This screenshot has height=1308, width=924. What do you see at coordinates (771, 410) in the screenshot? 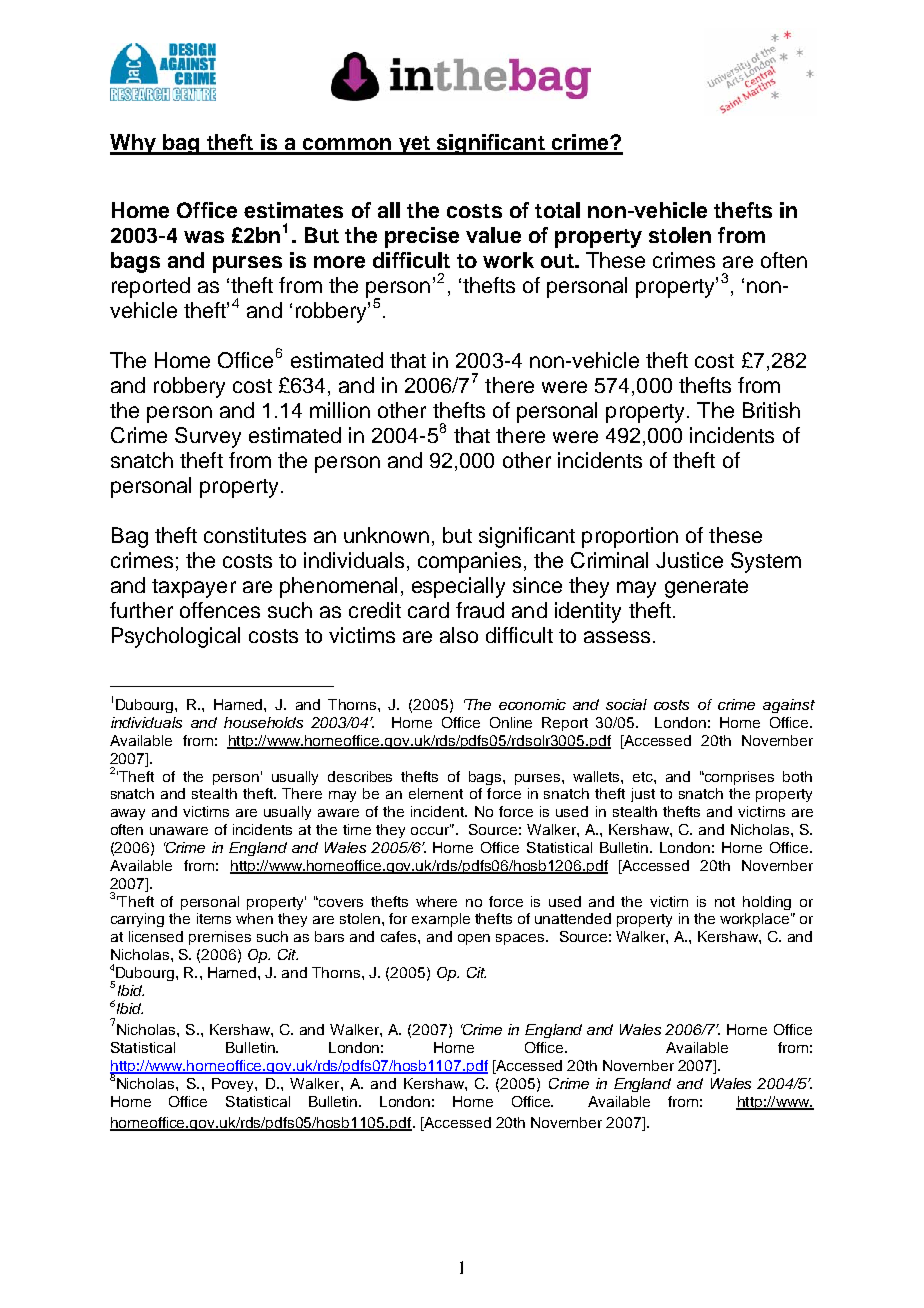
I see `British` at bounding box center [771, 410].
